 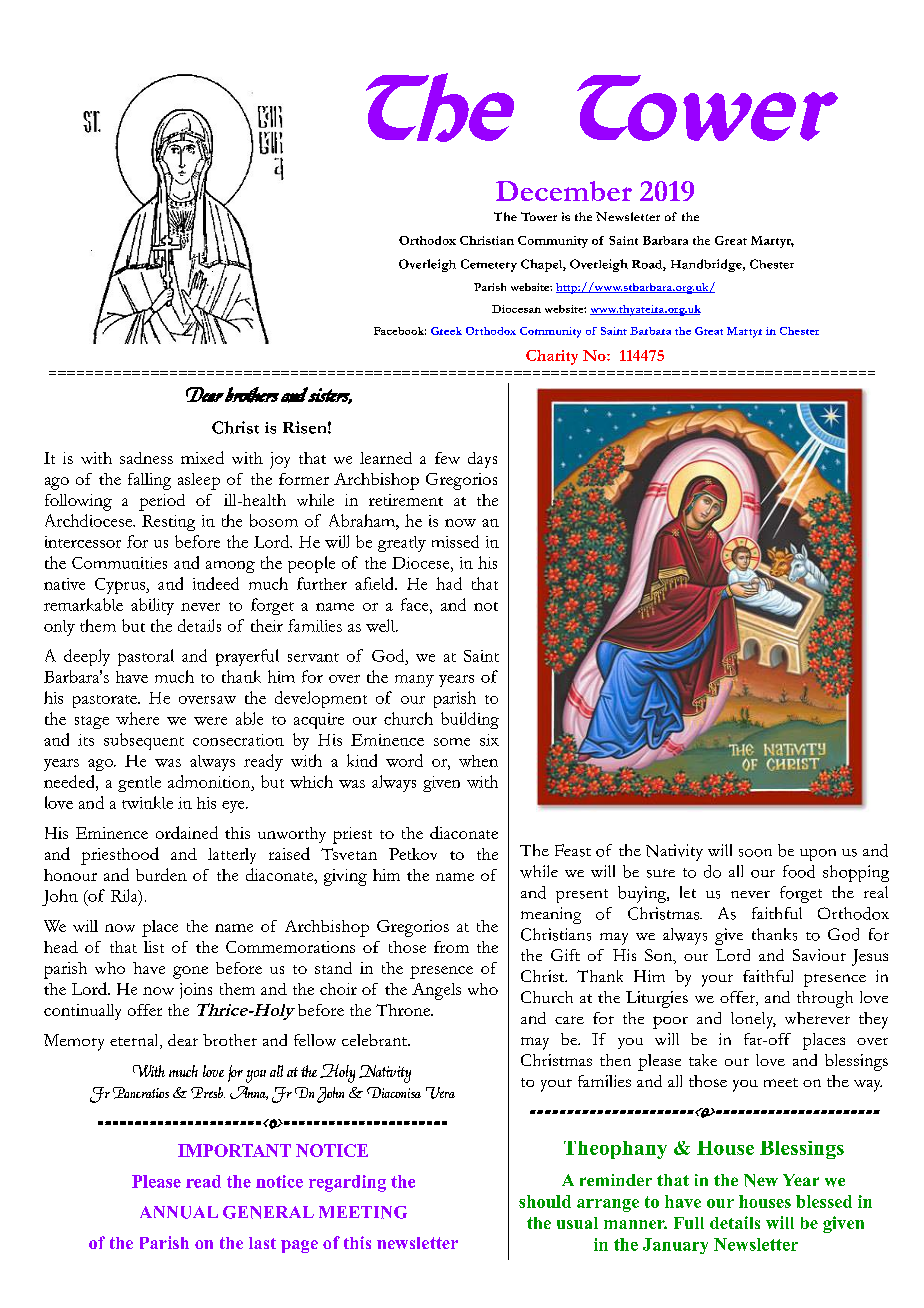 I want to click on Greek, so click(x=446, y=331).
